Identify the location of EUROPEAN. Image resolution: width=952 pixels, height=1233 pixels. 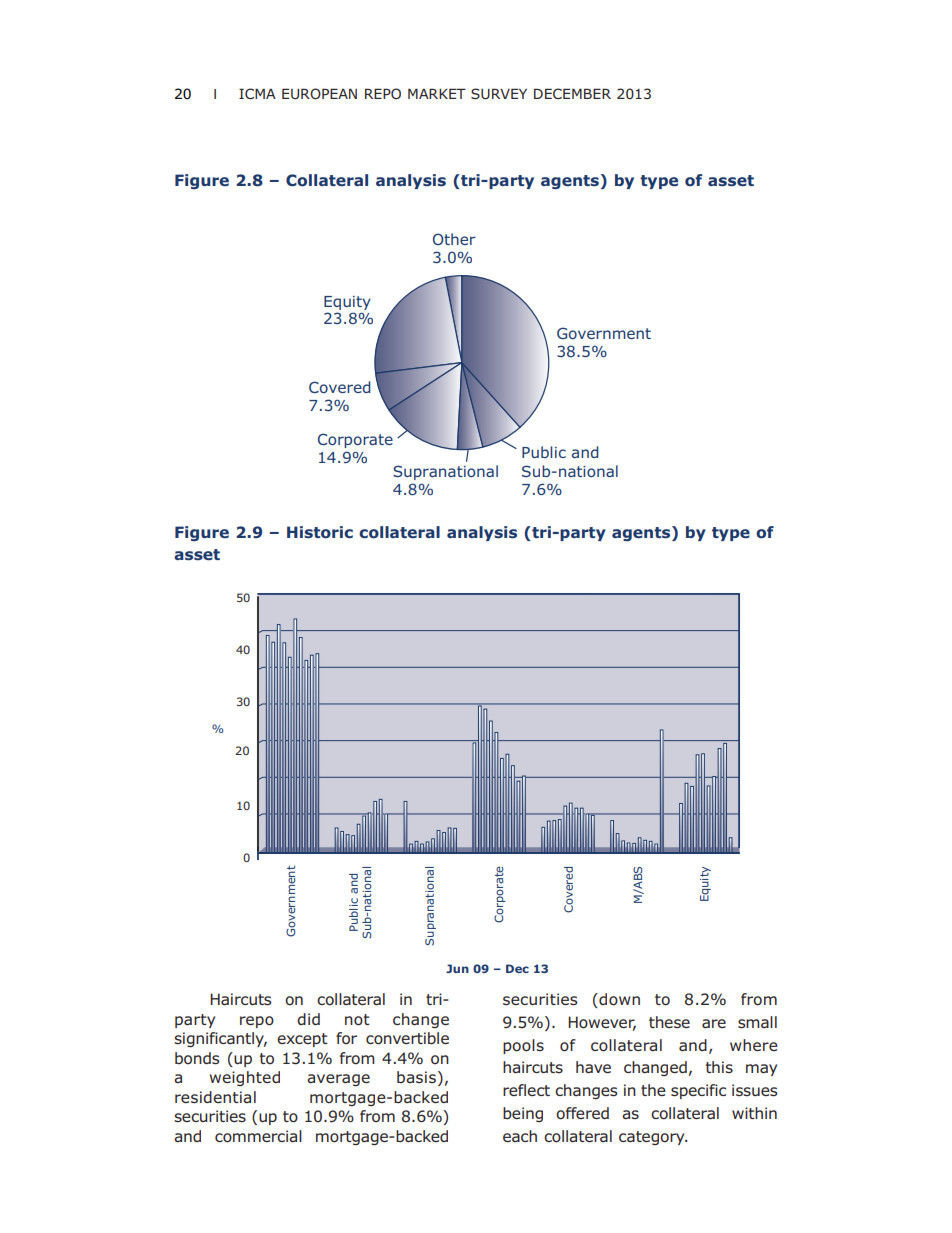
(319, 94).
